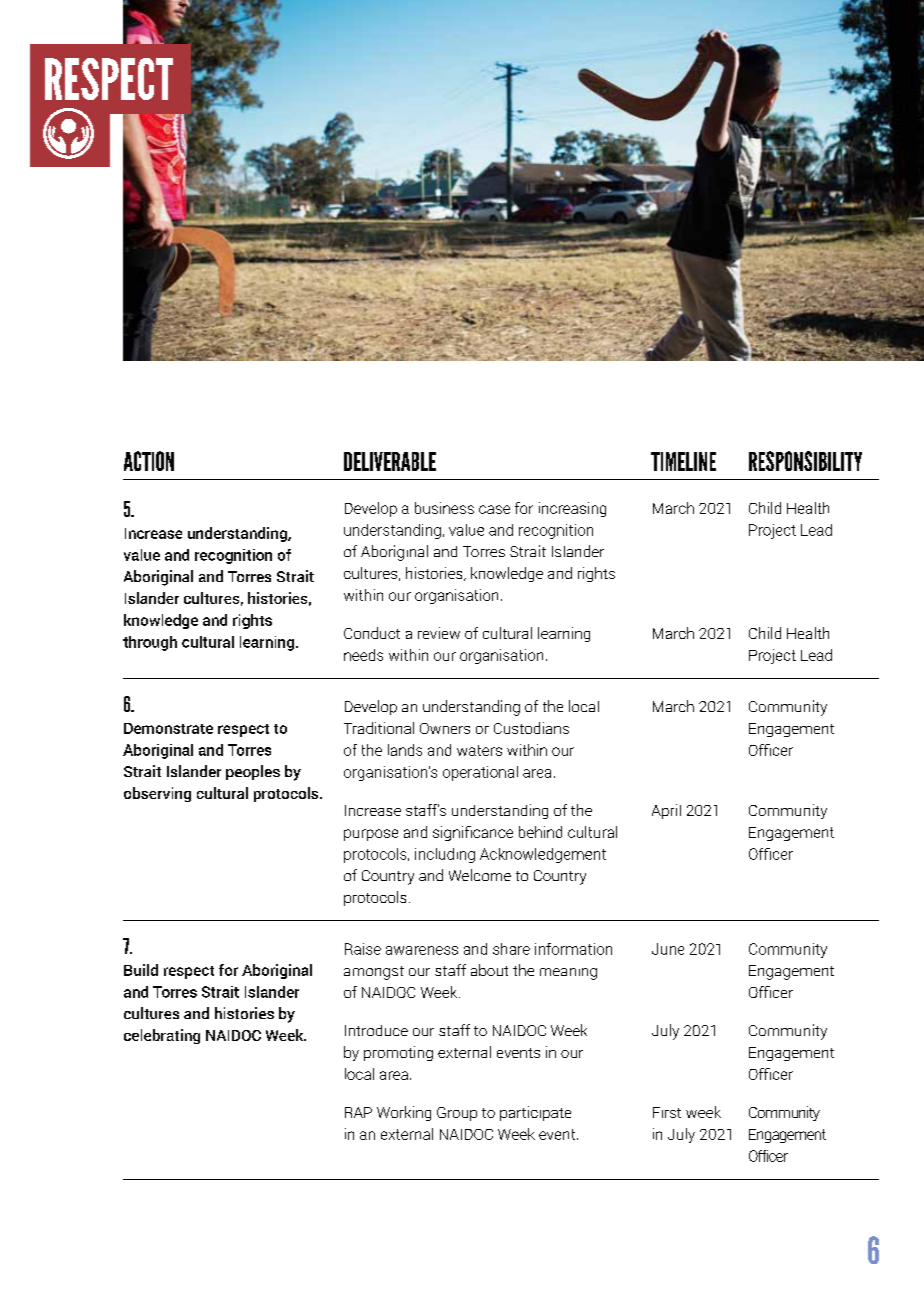 The image size is (924, 1308). I want to click on June, so click(668, 949).
